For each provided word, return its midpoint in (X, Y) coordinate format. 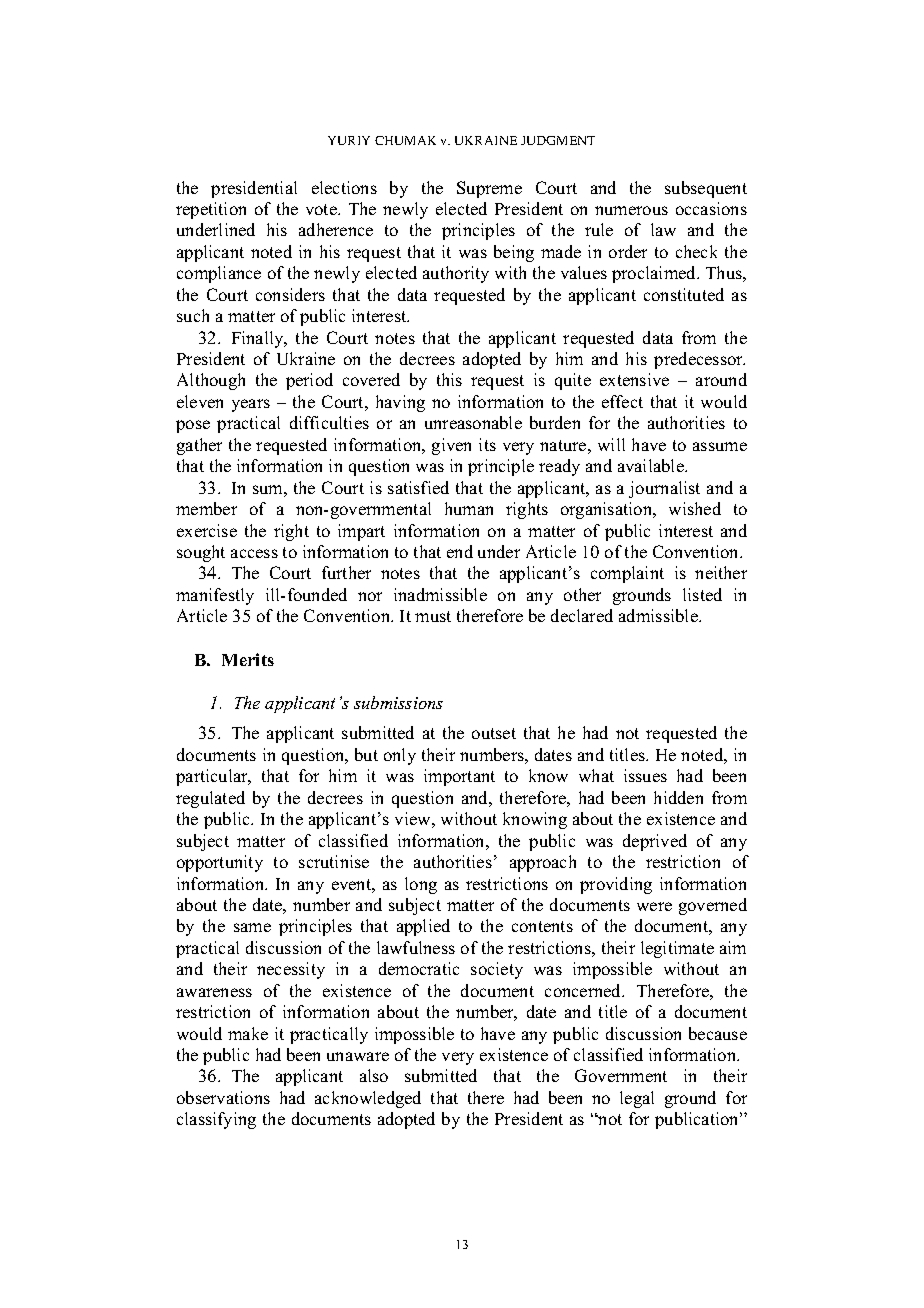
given (451, 446)
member (206, 508)
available (652, 465)
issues (645, 775)
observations (223, 1097)
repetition (211, 210)
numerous (631, 210)
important (459, 777)
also (374, 1075)
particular (213, 777)
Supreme (489, 189)
